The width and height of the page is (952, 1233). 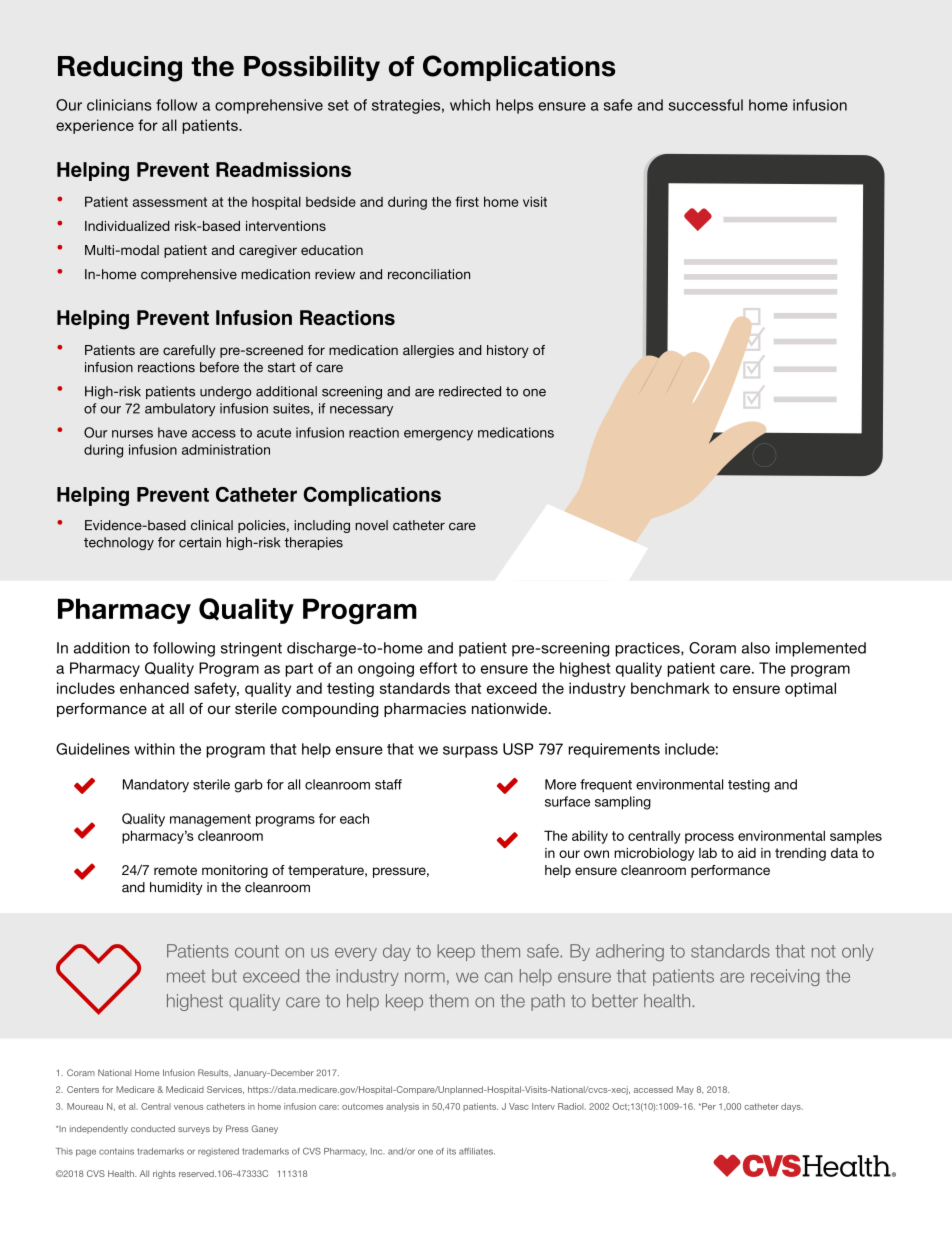 What do you see at coordinates (438, 435) in the page?
I see `emergency` at bounding box center [438, 435].
